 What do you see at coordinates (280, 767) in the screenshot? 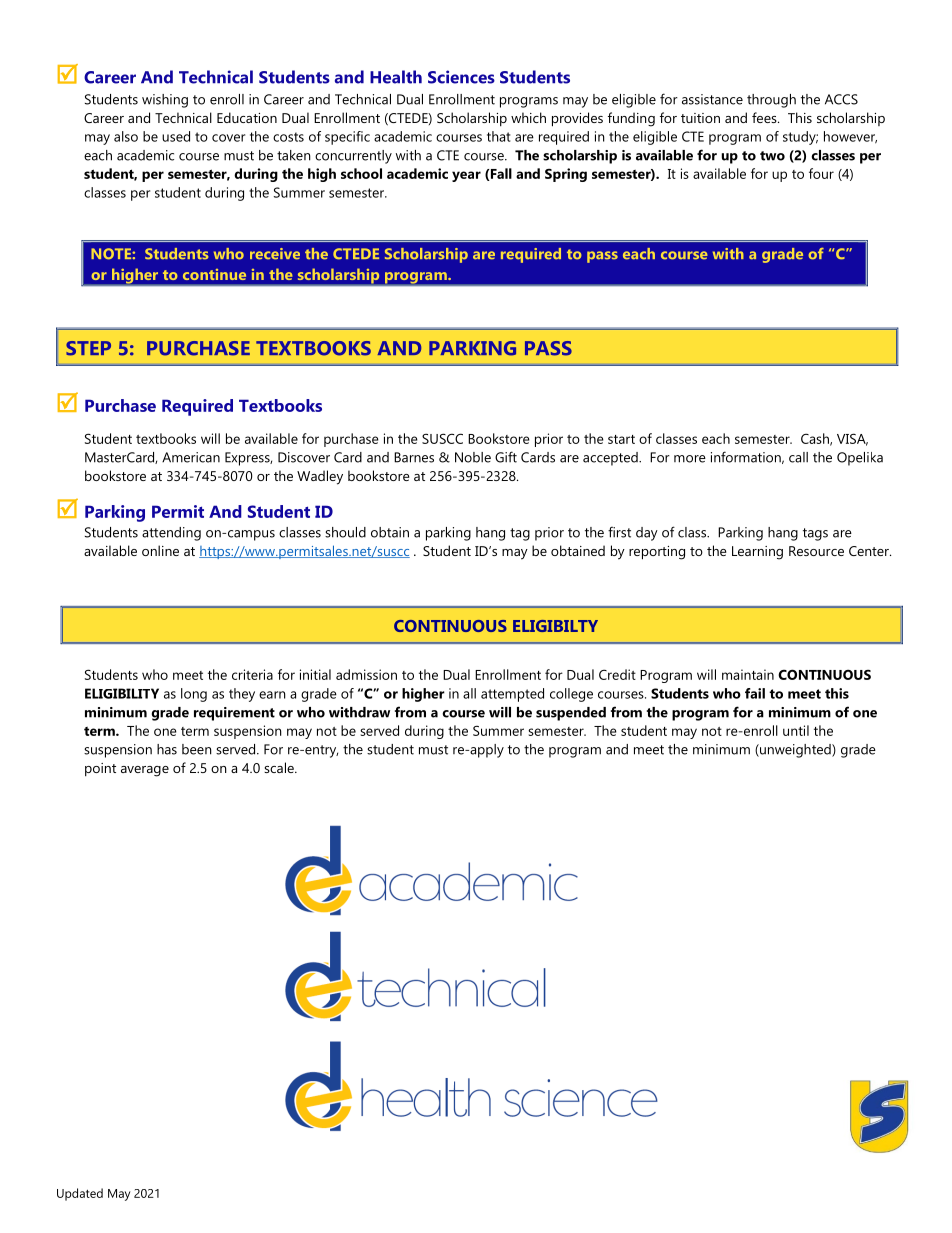
I see `scale` at bounding box center [280, 767].
